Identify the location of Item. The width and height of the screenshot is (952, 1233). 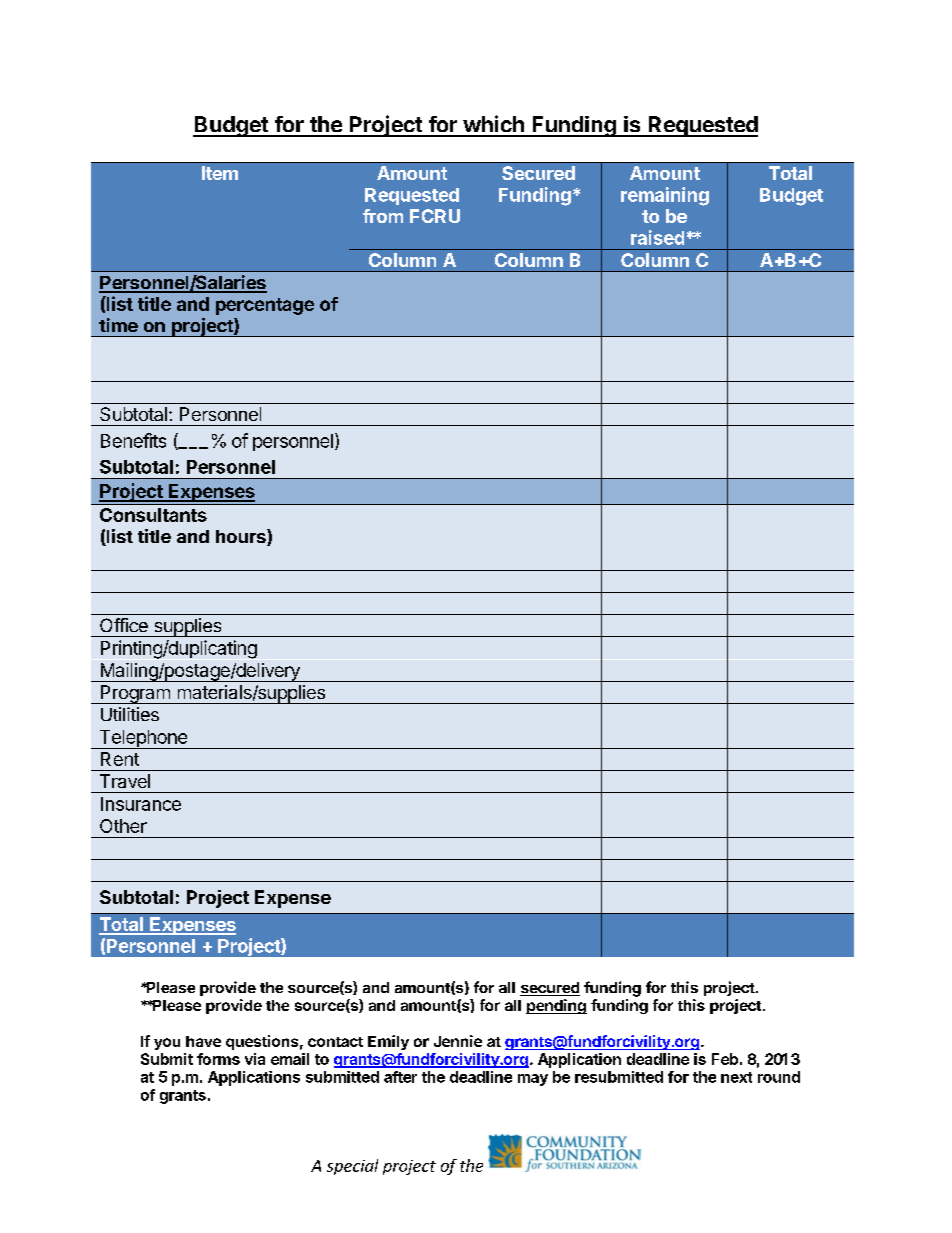
(220, 173).
